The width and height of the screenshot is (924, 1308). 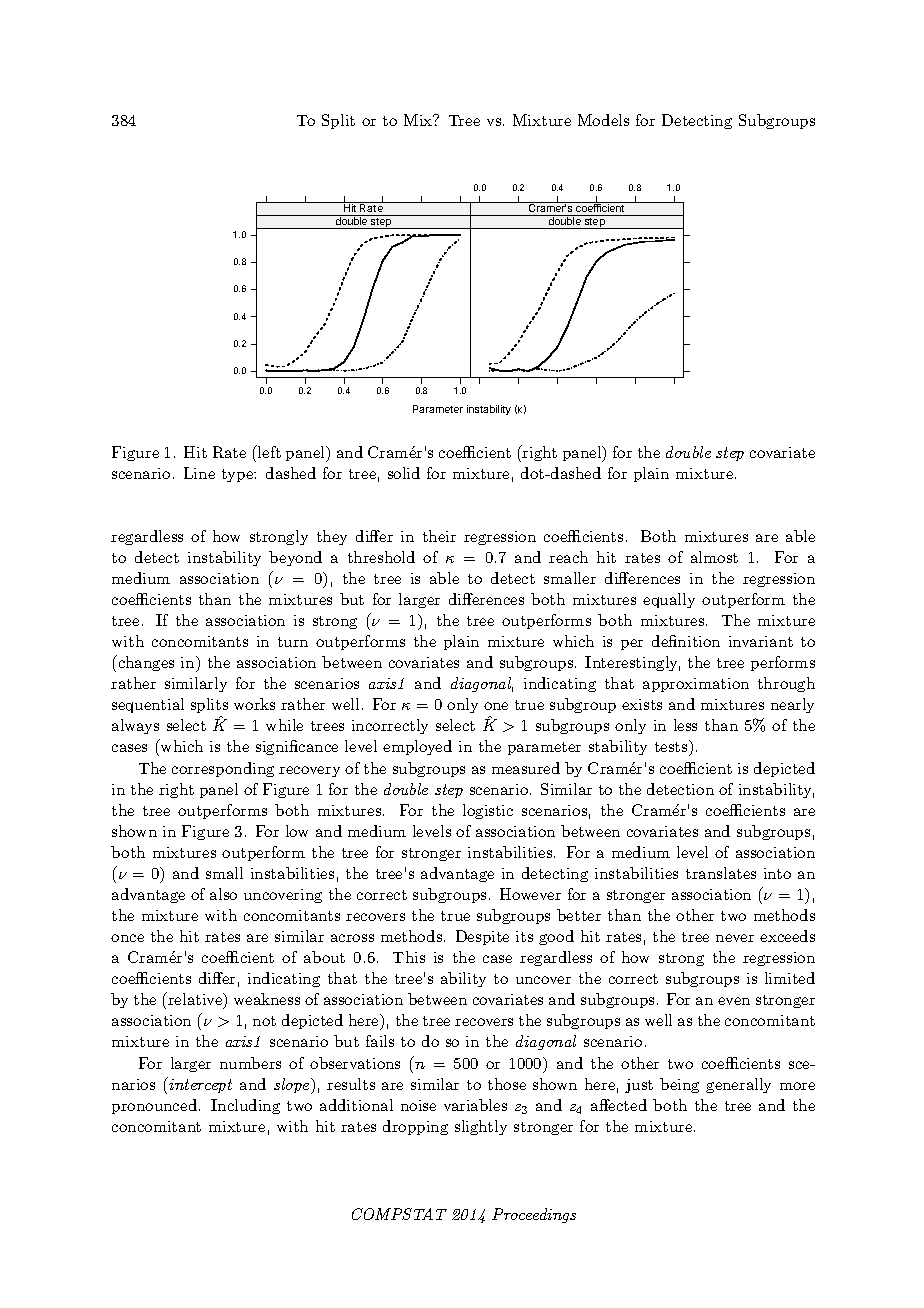 What do you see at coordinates (603, 120) in the screenshot?
I see `Models` at bounding box center [603, 120].
